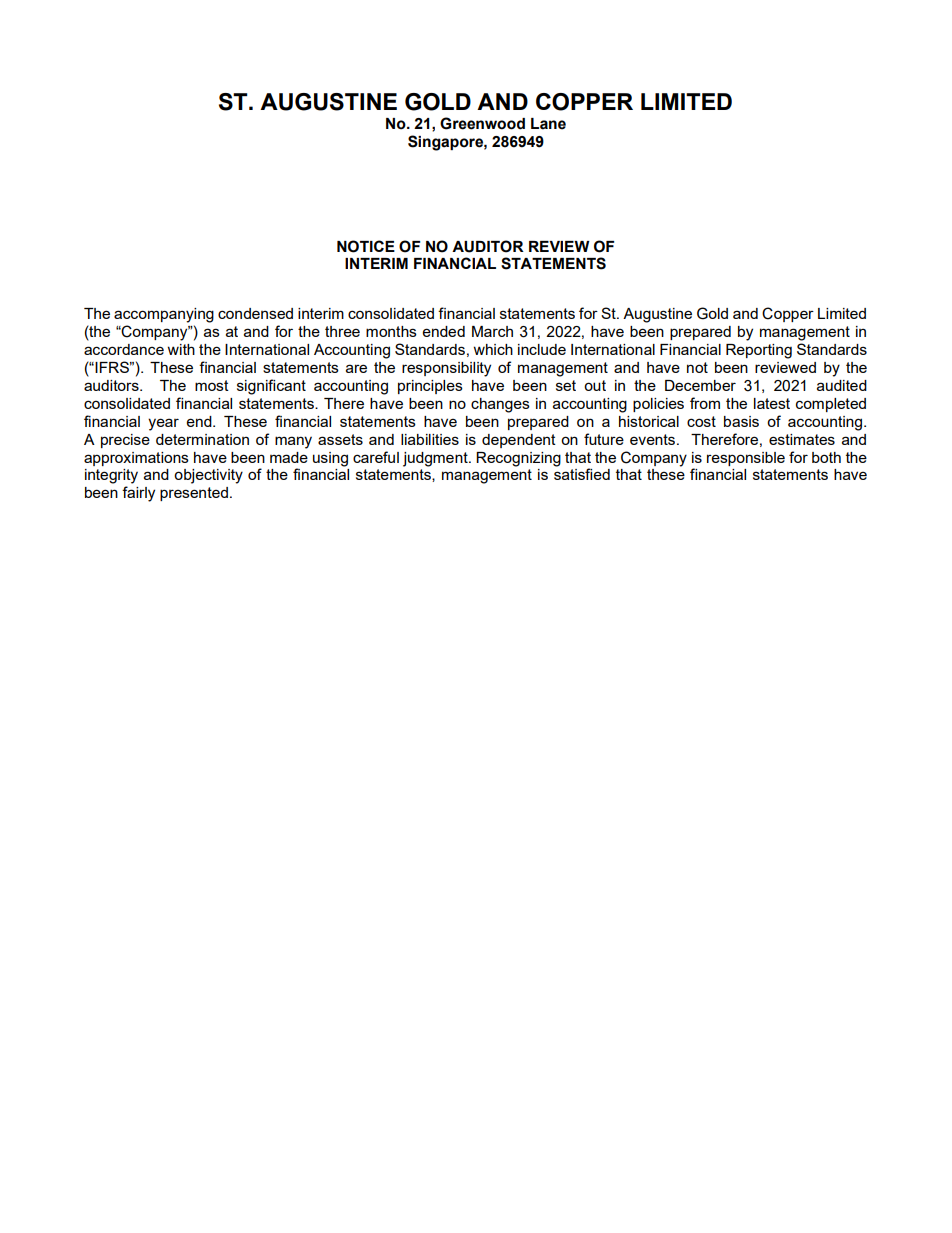  What do you see at coordinates (700, 385) in the page?
I see `December` at bounding box center [700, 385].
